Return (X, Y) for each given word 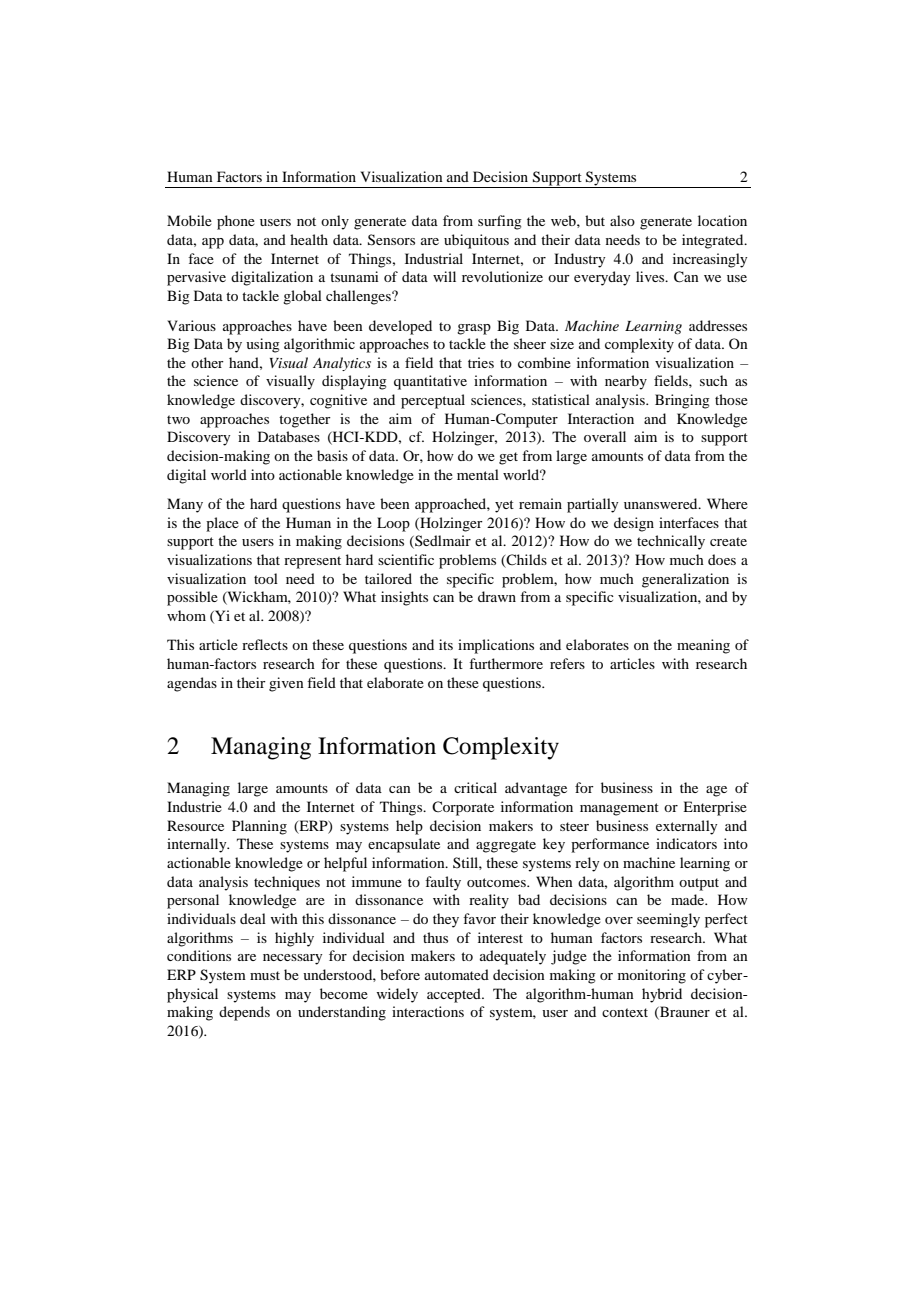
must (265, 975)
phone (236, 222)
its (446, 644)
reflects (265, 644)
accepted (455, 995)
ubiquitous (476, 241)
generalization (685, 580)
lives (651, 276)
